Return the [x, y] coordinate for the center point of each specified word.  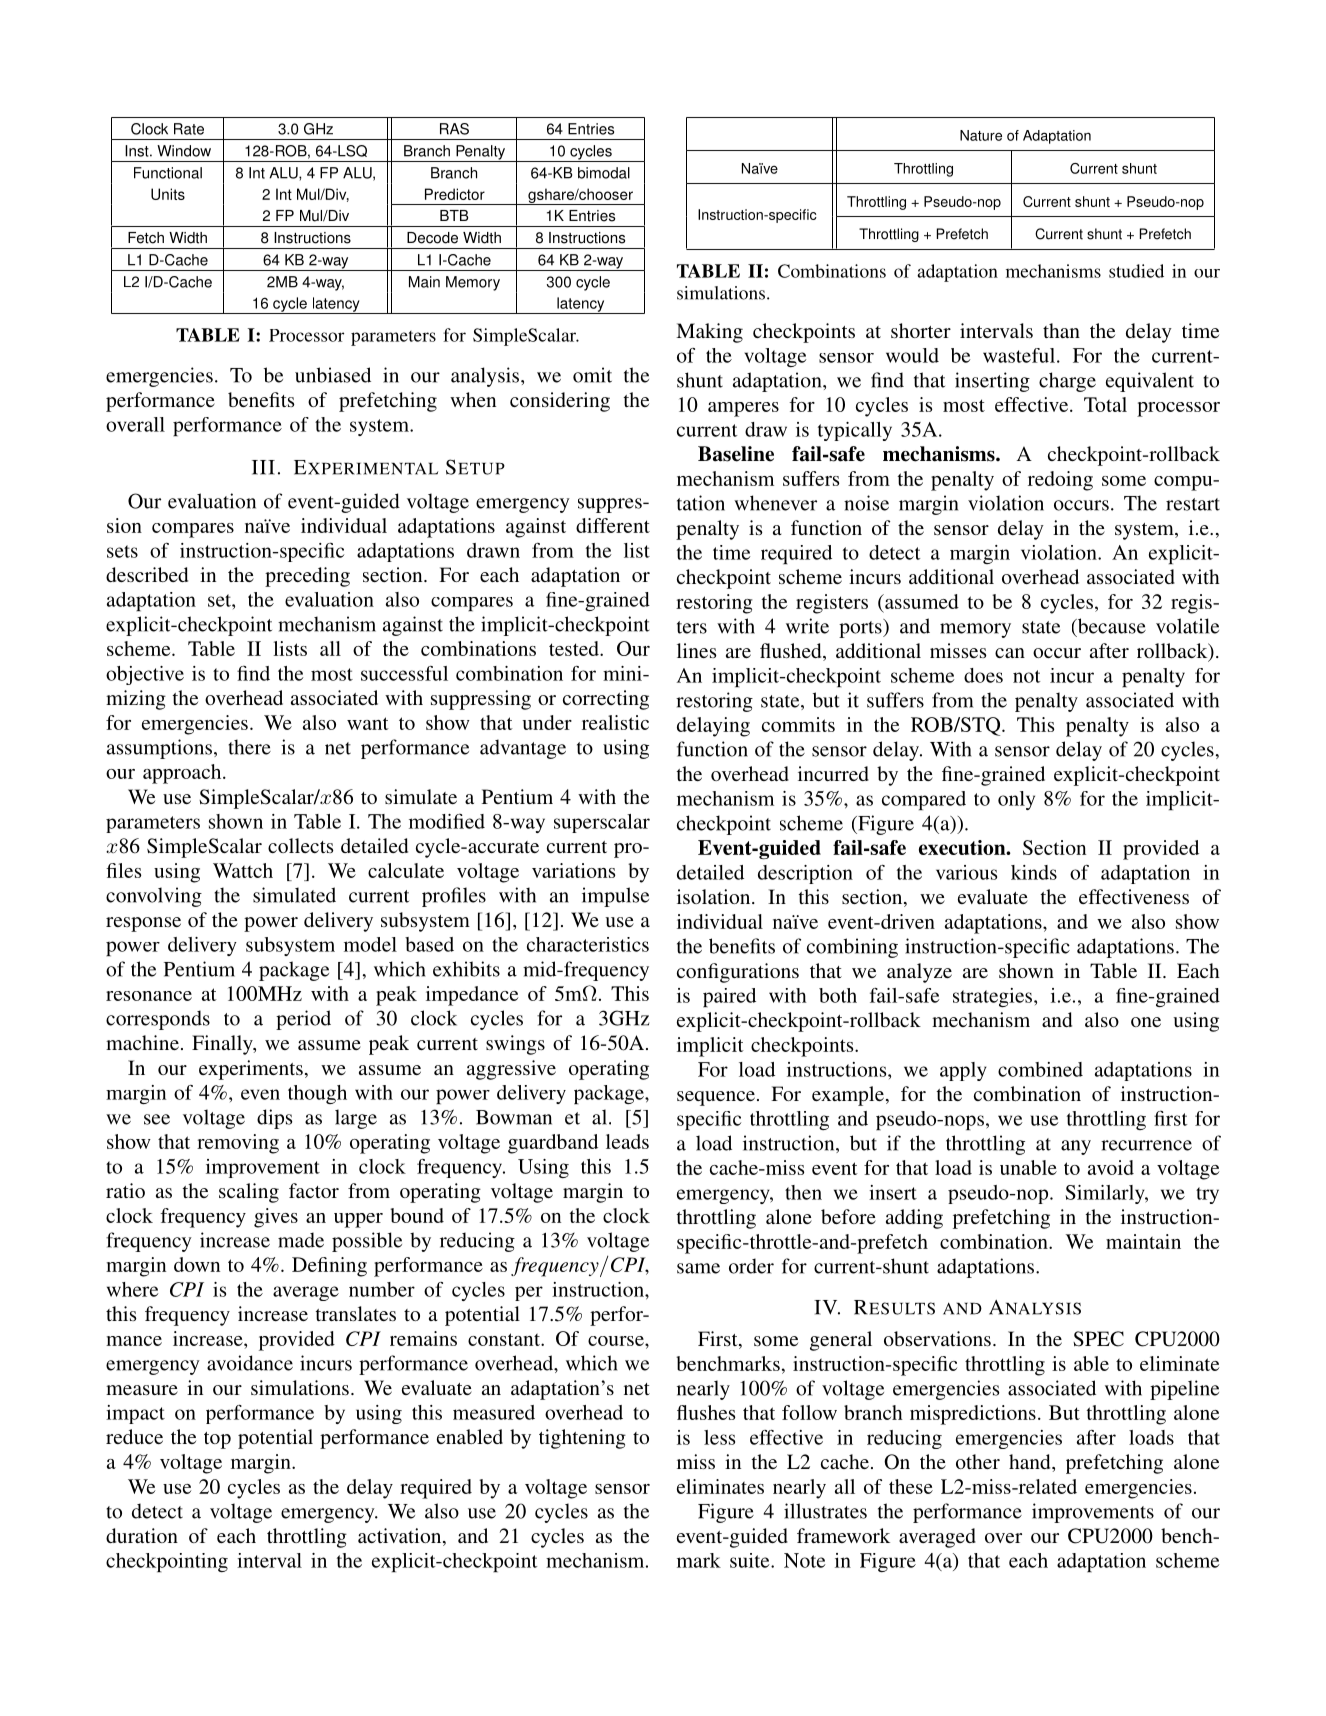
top [217, 1440]
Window [184, 151]
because [1110, 627]
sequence [716, 1098]
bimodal [604, 173]
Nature [981, 135]
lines [697, 650]
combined [1040, 1069]
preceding [307, 577]
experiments [251, 1070]
